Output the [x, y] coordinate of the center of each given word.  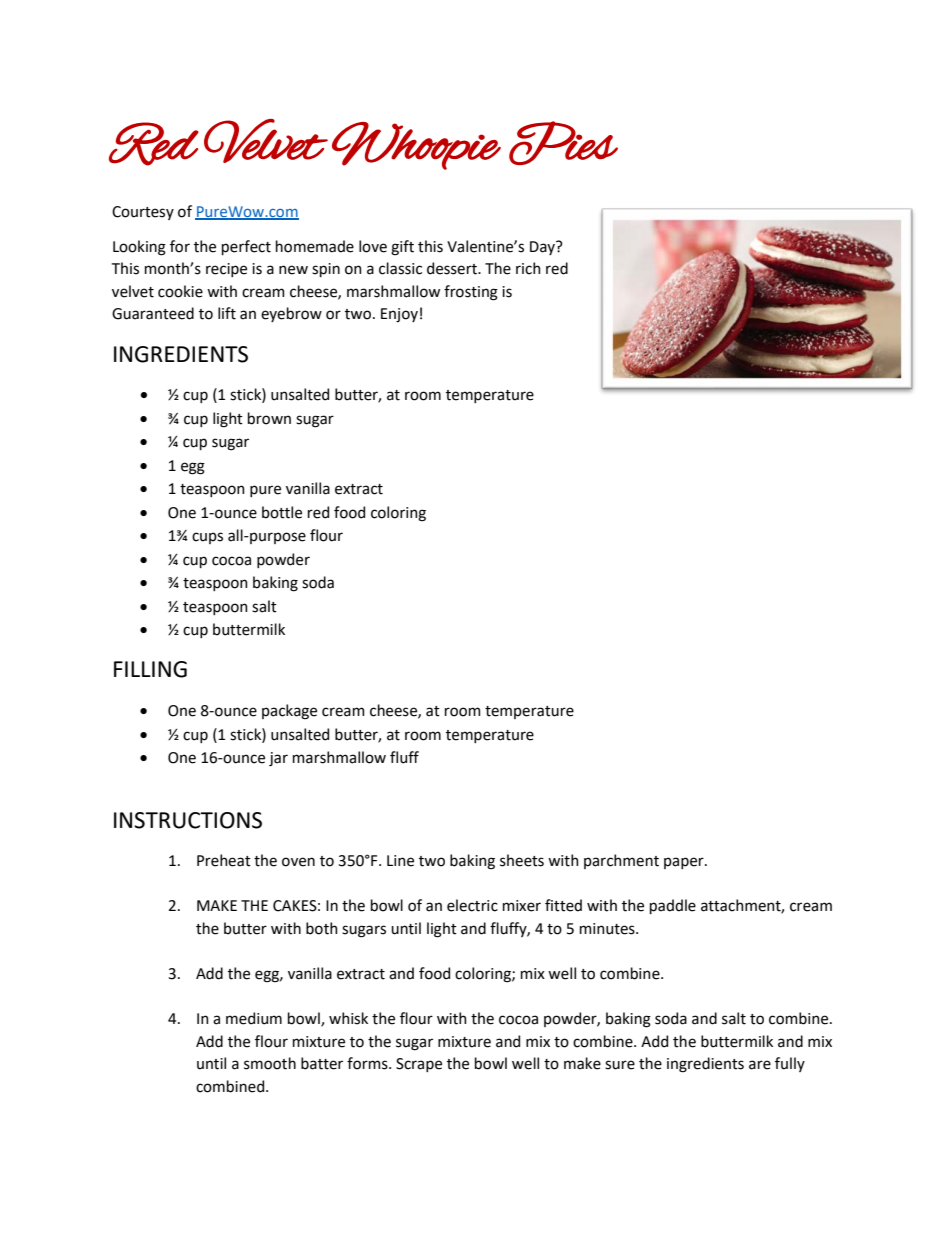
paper [685, 863]
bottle [282, 512]
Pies [563, 143]
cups [207, 538]
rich [528, 268]
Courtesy [143, 213]
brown [269, 418]
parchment [621, 861]
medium [254, 1018]
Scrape [419, 1065]
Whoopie [416, 146]
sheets [522, 860]
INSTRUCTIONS [188, 820]
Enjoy [399, 315]
